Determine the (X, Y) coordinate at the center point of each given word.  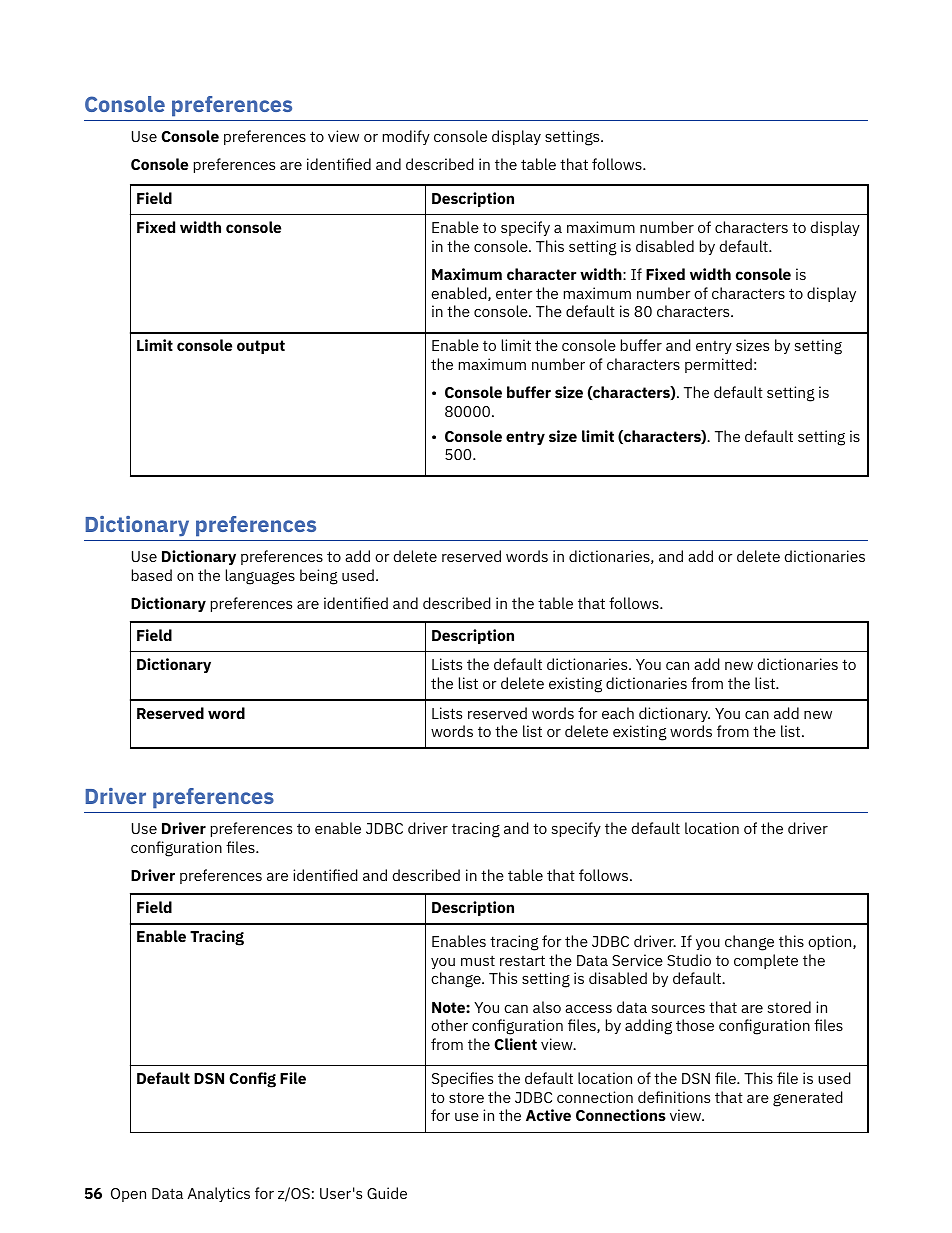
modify (406, 137)
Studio (689, 960)
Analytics (218, 1194)
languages (260, 577)
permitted (718, 365)
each (618, 713)
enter (514, 293)
